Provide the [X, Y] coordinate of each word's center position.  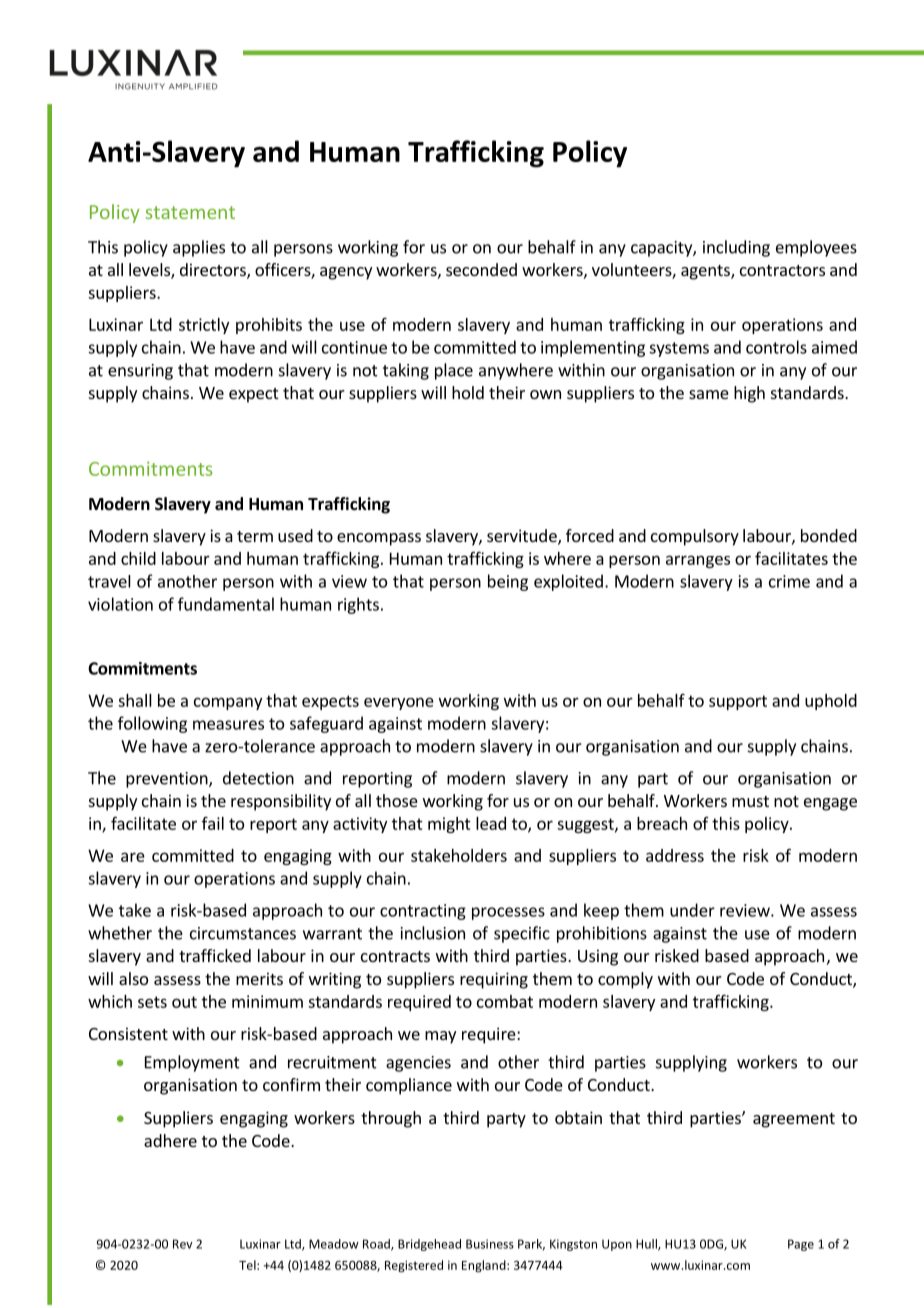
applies [199, 248]
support [738, 702]
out [184, 1002]
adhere [170, 1140]
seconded [481, 269]
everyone [399, 703]
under [692, 910]
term [255, 536]
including [736, 248]
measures [228, 725]
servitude [523, 537]
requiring [494, 980]
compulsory [695, 537]
